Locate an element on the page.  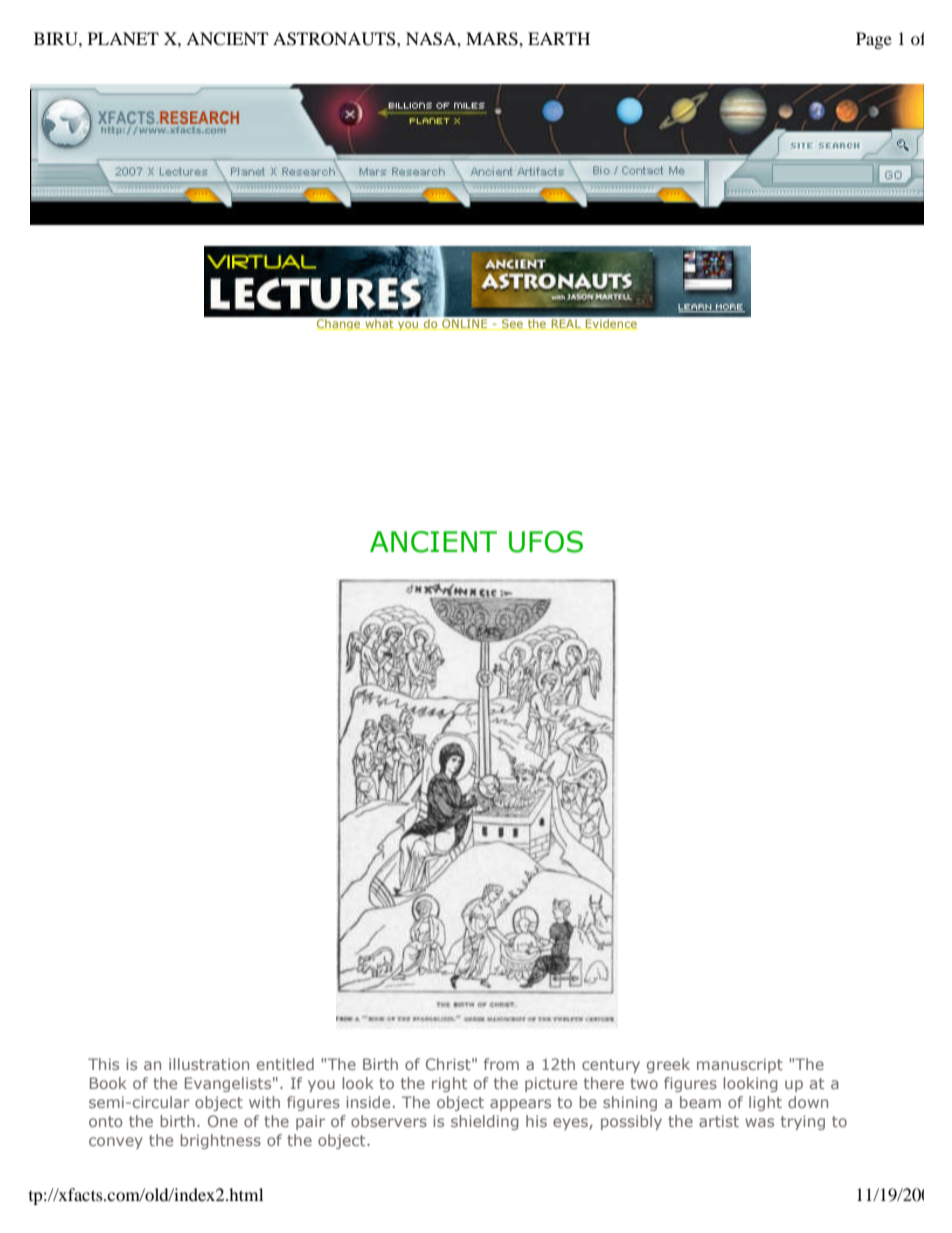
UFOS is located at coordinates (546, 542).
